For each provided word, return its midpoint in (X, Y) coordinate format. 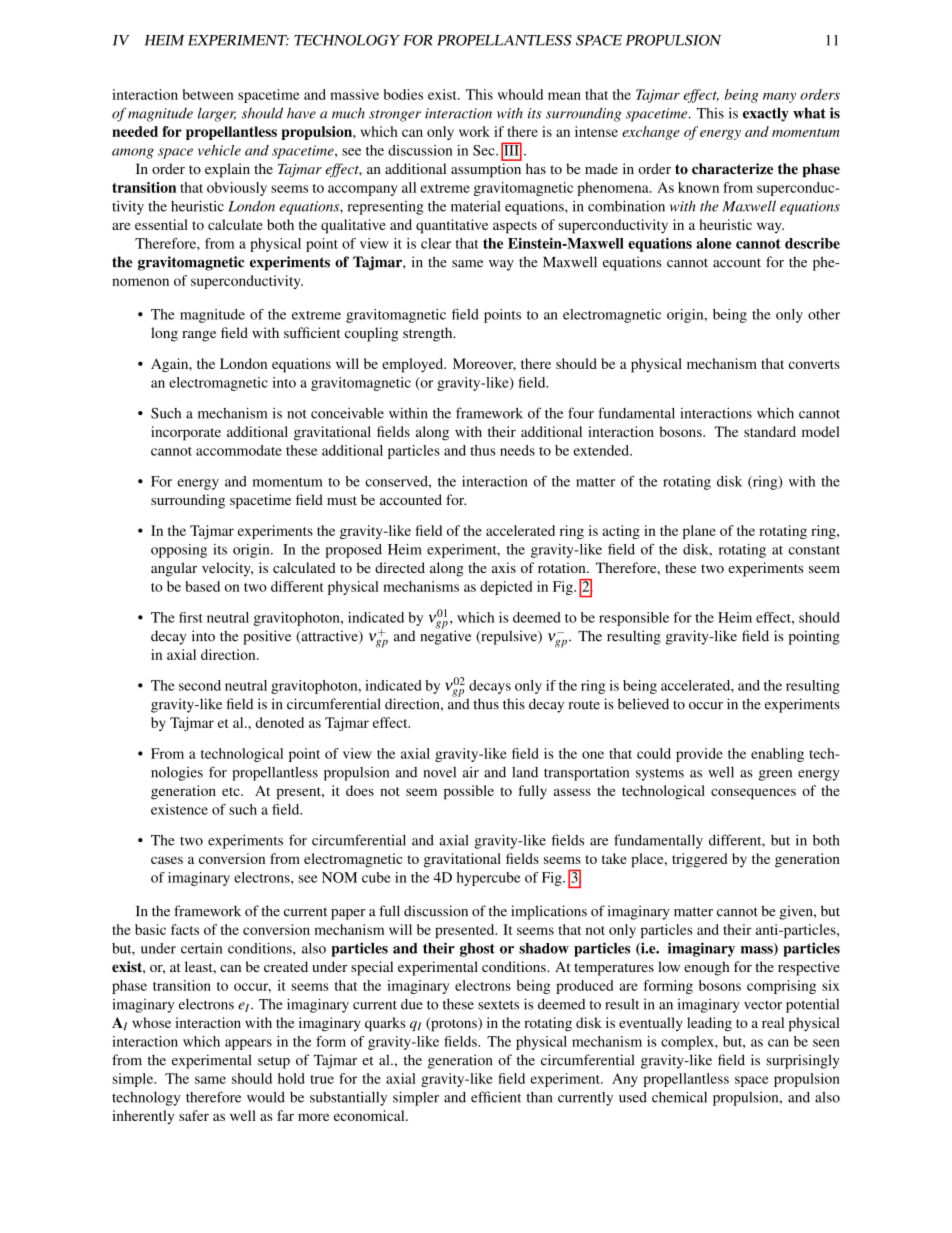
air (471, 772)
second (200, 685)
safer (194, 1115)
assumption (486, 170)
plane (699, 532)
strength (429, 334)
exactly (766, 114)
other (824, 314)
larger (217, 115)
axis (504, 567)
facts (185, 929)
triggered (700, 860)
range (199, 336)
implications (549, 912)
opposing (179, 551)
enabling (777, 755)
